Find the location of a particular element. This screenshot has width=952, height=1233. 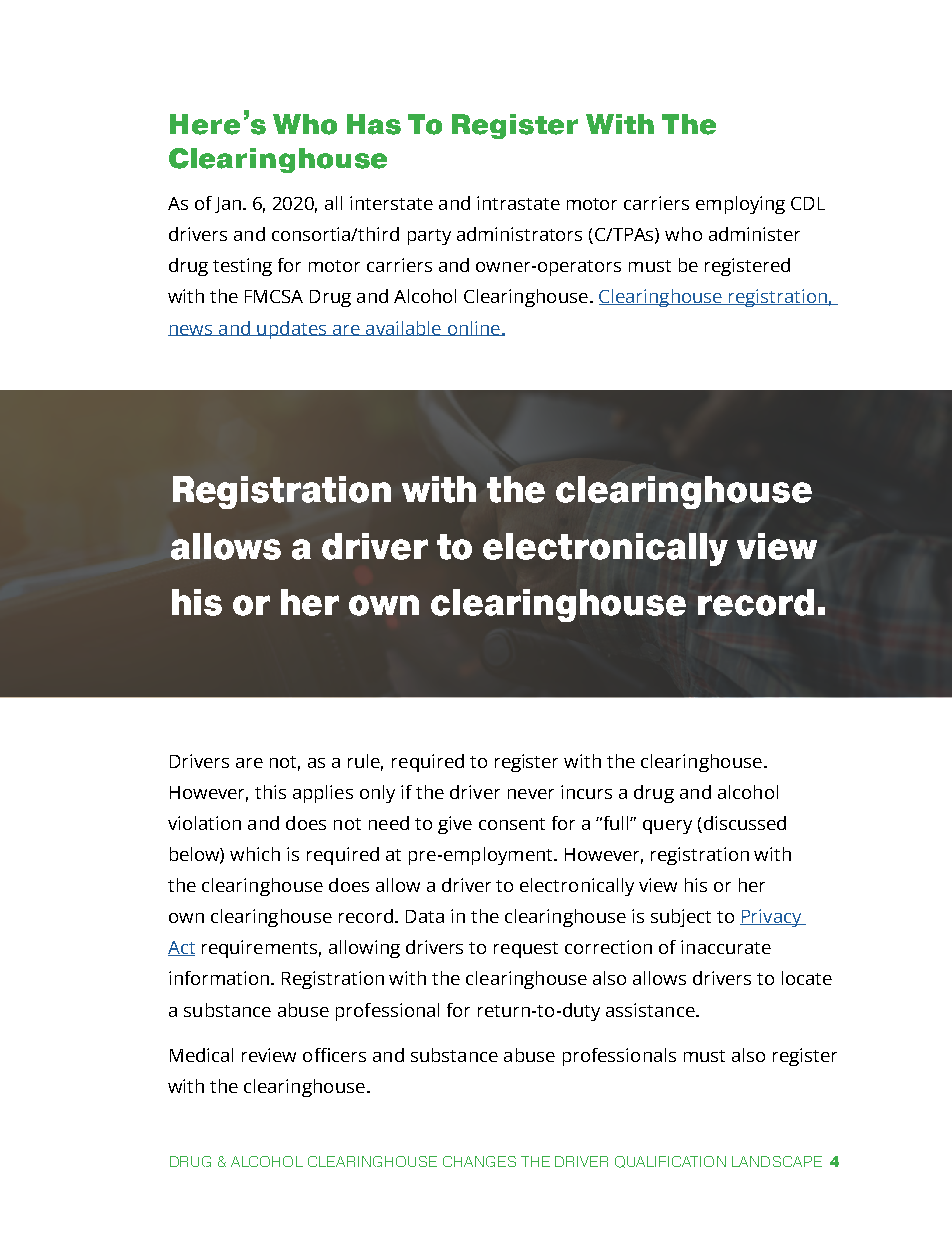

which is located at coordinates (255, 854).
